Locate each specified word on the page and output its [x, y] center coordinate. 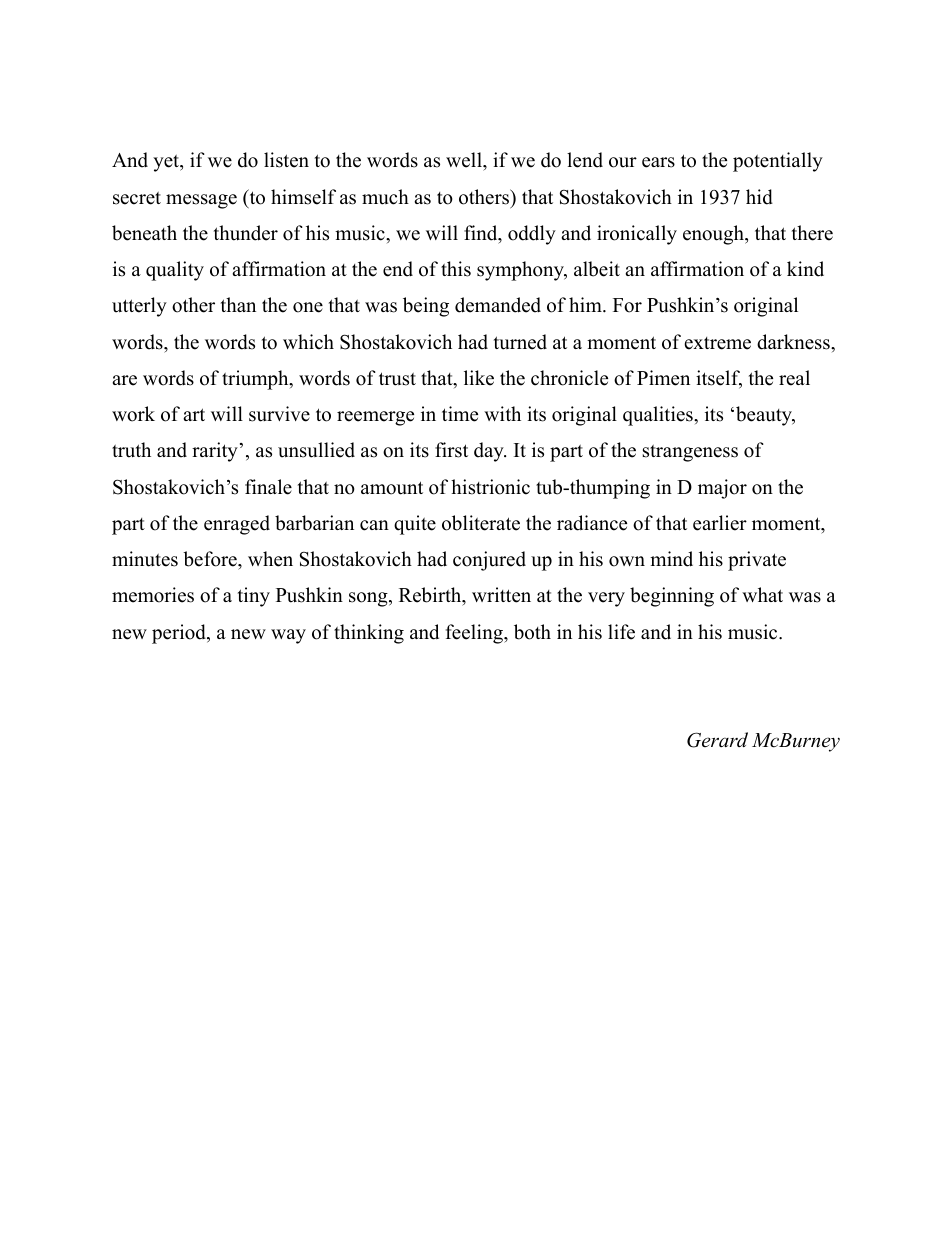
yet [167, 163]
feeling [475, 634]
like [479, 378]
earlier [720, 523]
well [465, 161]
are [124, 380]
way [288, 636]
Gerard [717, 740]
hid [759, 197]
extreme [717, 343]
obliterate [481, 523]
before [211, 559]
